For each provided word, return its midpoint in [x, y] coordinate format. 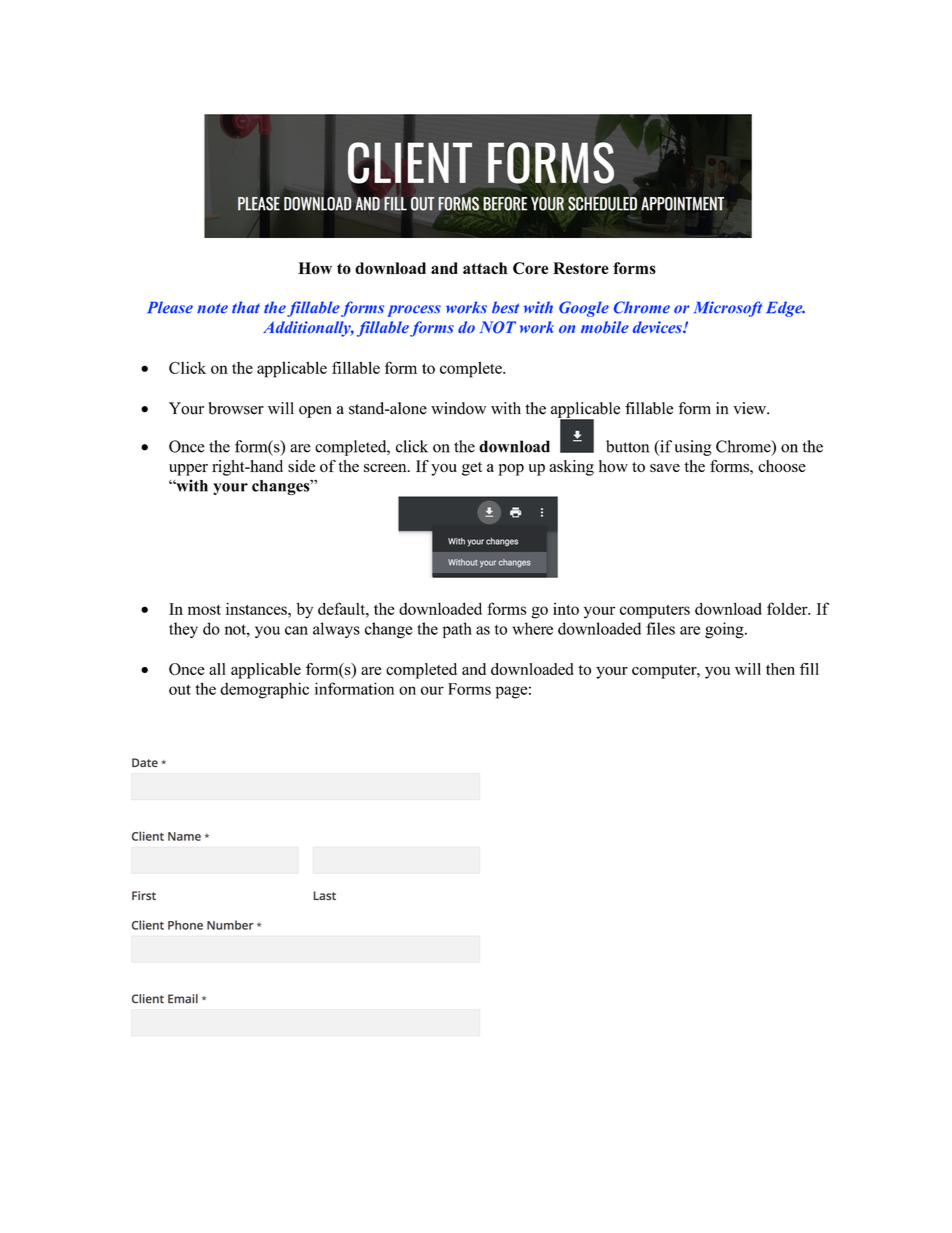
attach [485, 268]
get [472, 469]
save [665, 468]
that [246, 307]
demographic [264, 690]
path [457, 630]
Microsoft [728, 309]
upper [188, 470]
